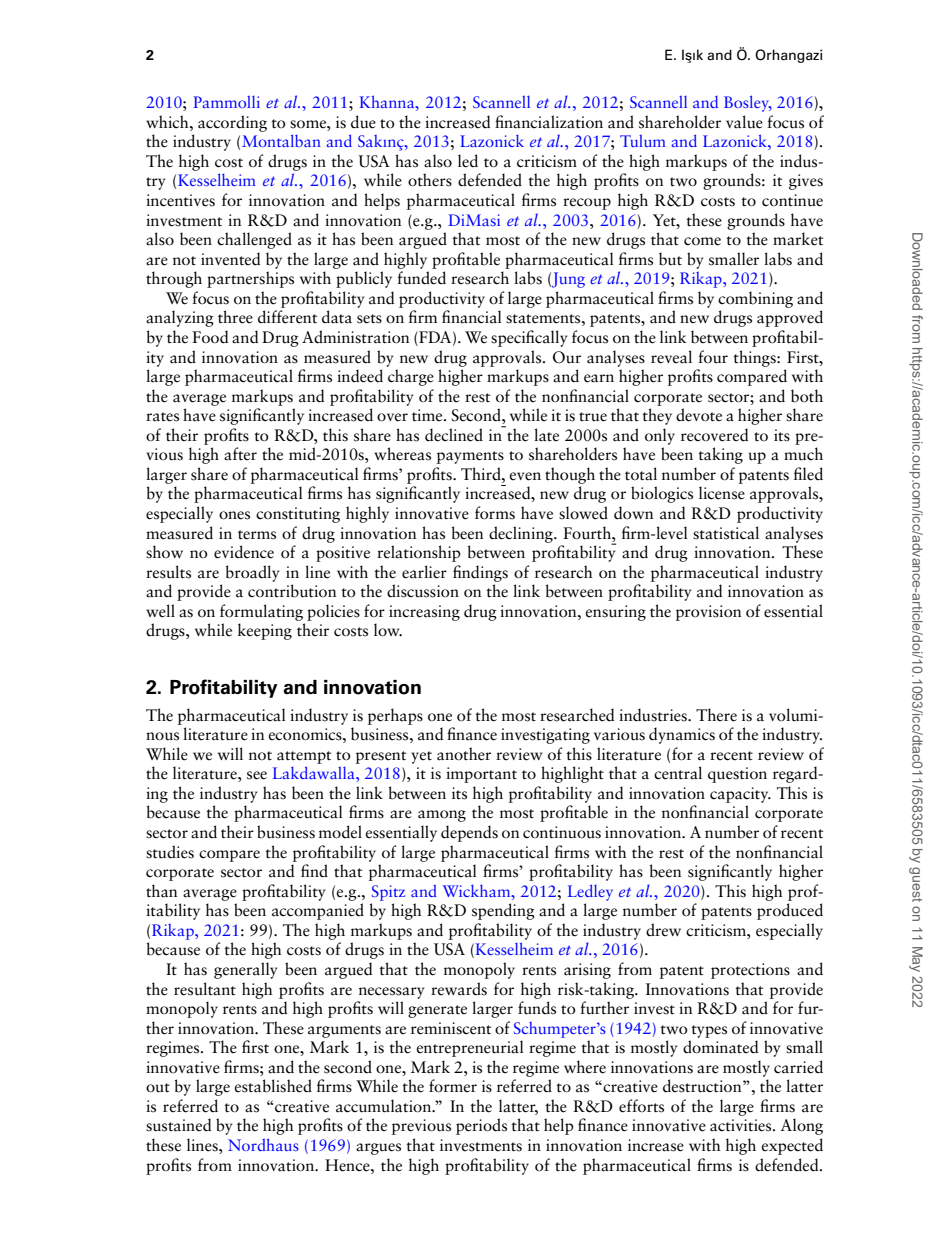 This screenshot has width=952, height=1240. What do you see at coordinates (744, 122) in the screenshot?
I see `value` at bounding box center [744, 122].
